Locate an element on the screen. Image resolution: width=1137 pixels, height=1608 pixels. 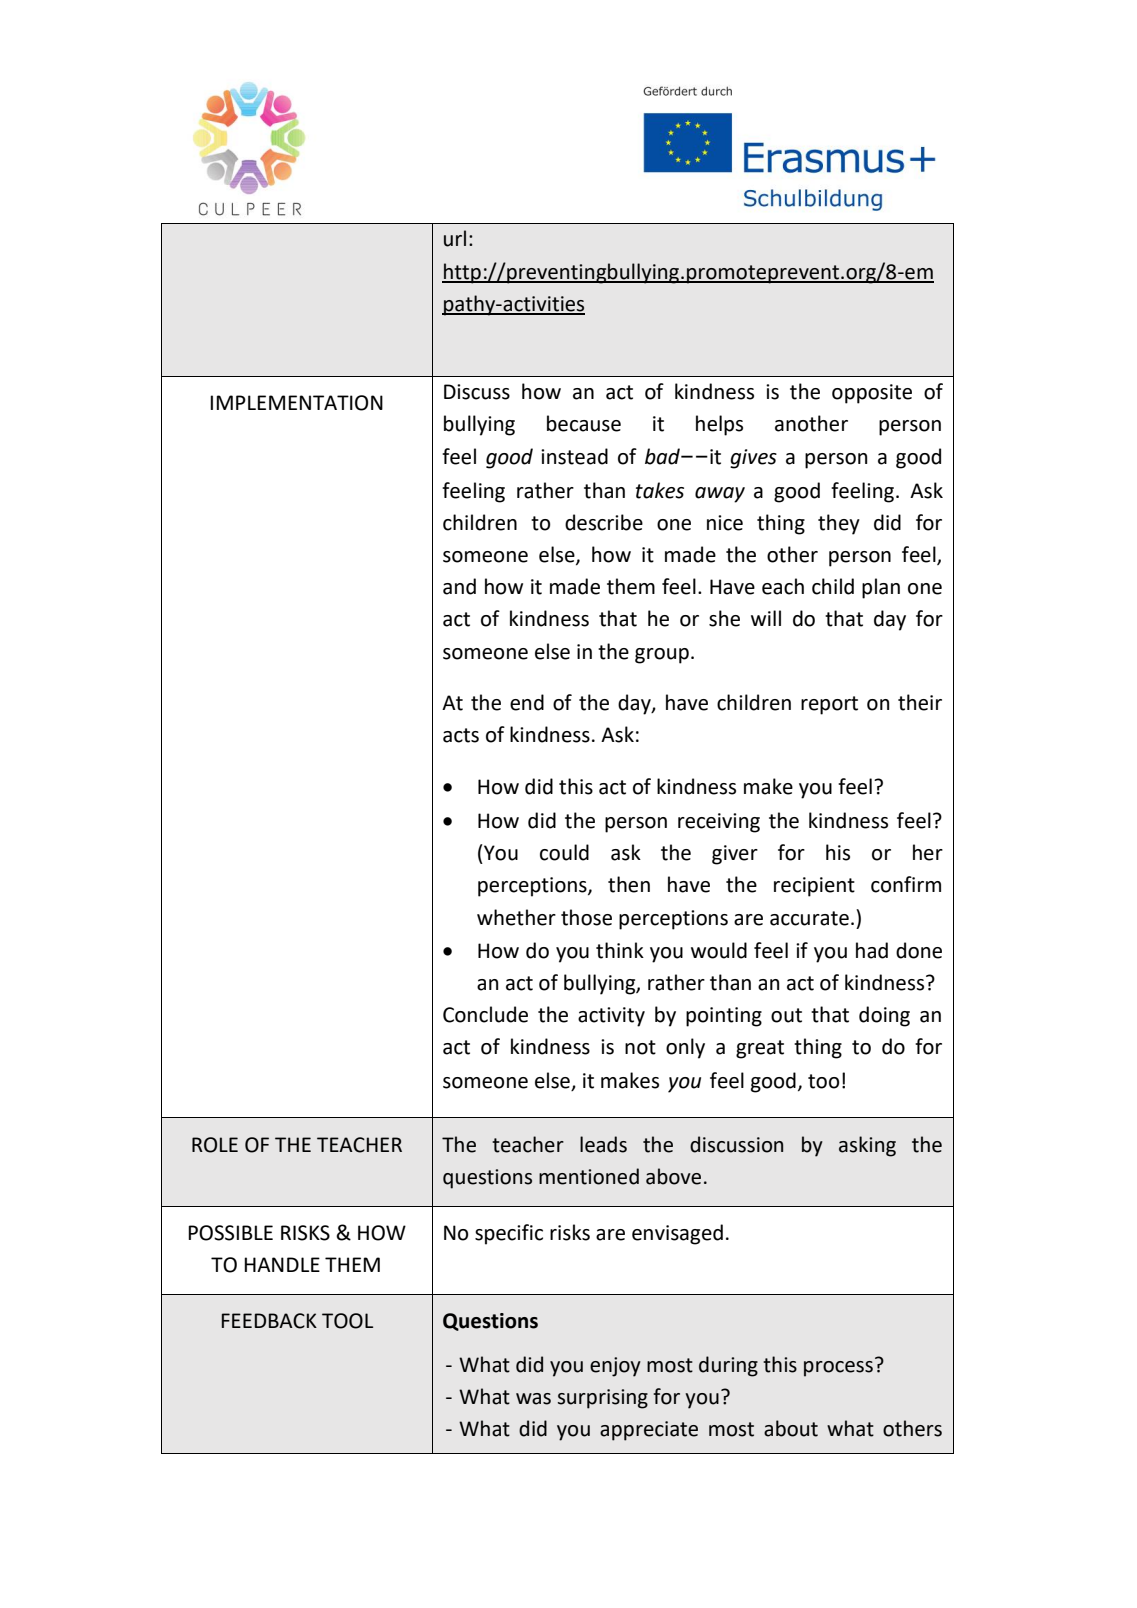
IMPLEMENTATION is located at coordinates (296, 403).
